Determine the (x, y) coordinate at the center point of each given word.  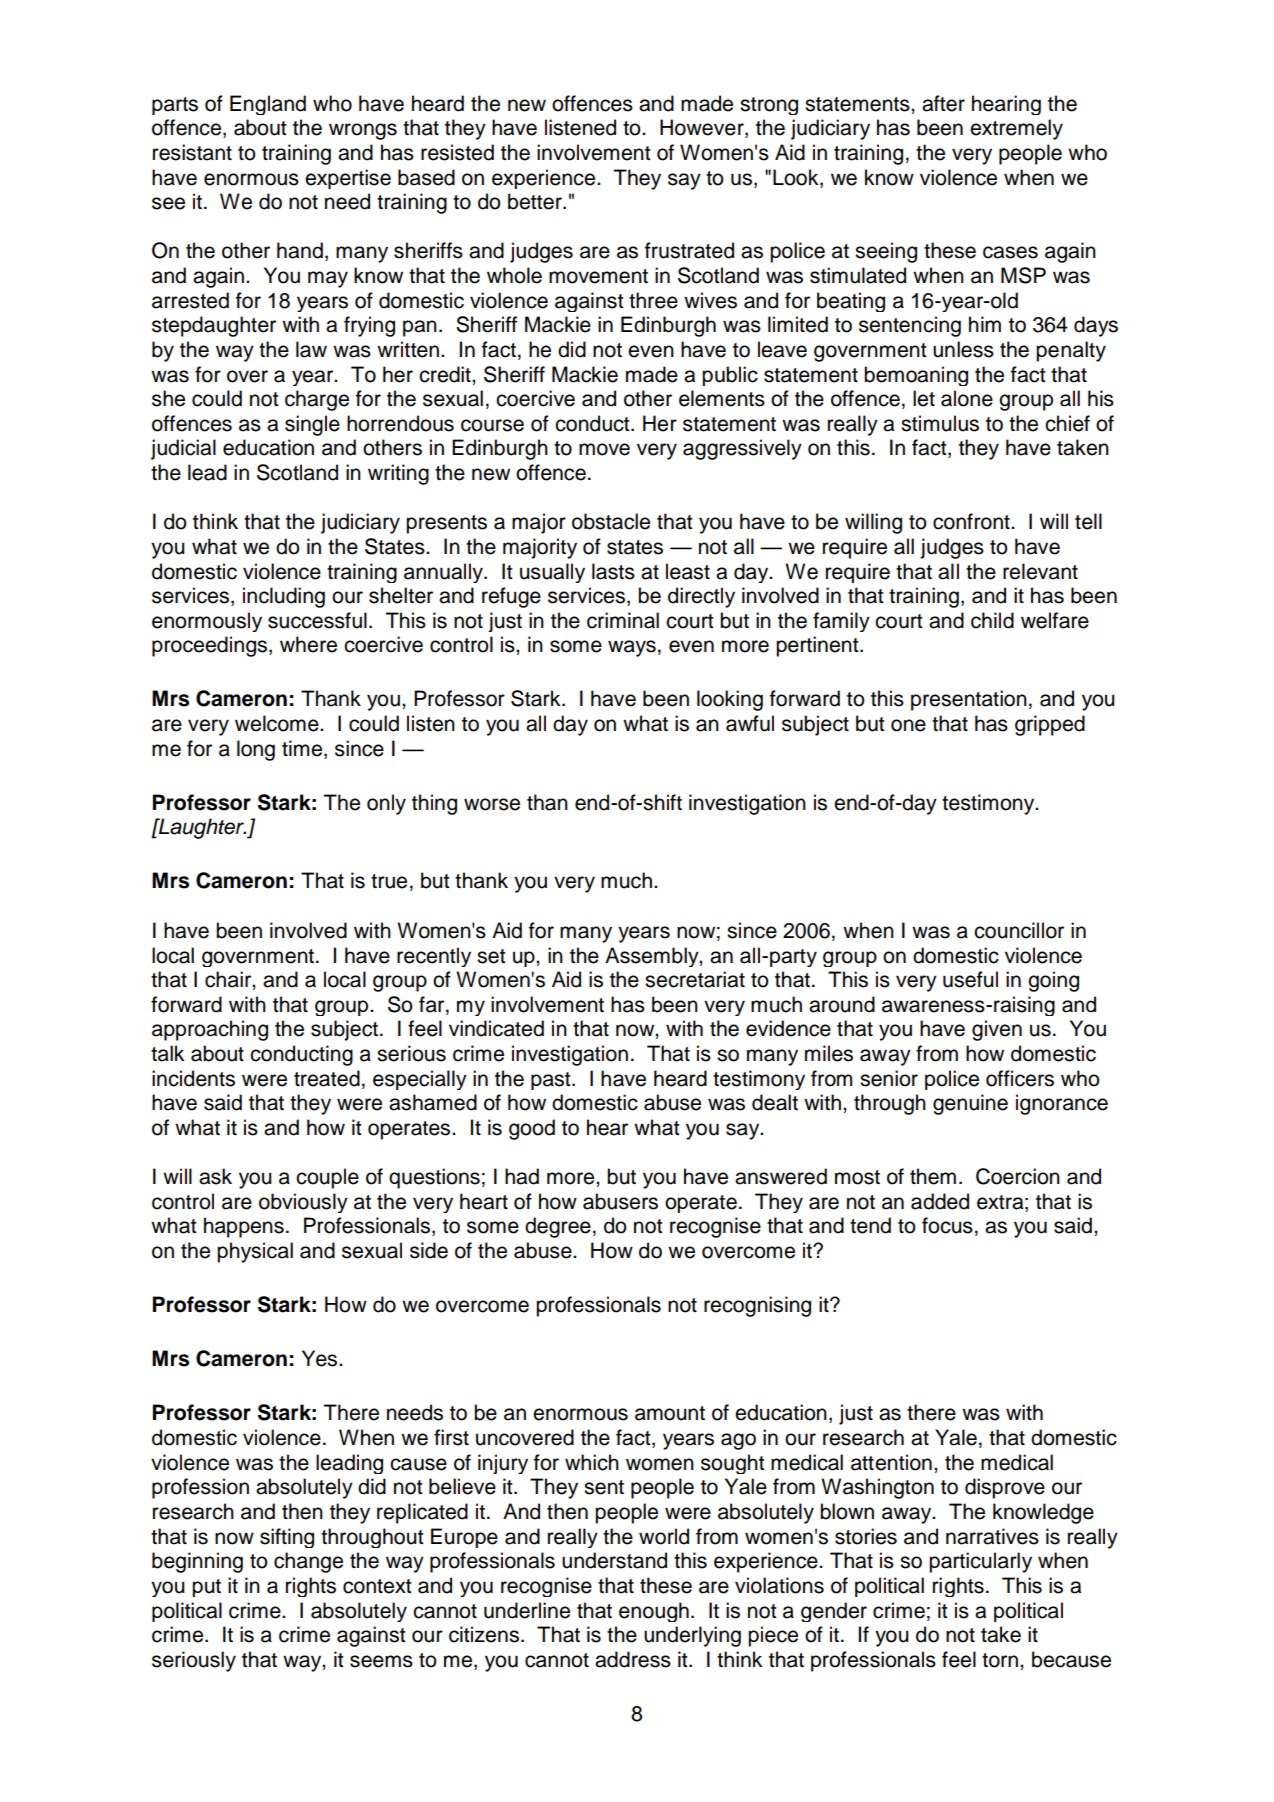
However (703, 128)
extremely (1016, 129)
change (308, 1562)
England (268, 105)
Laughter (201, 828)
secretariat (695, 979)
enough (654, 1612)
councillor (1019, 930)
